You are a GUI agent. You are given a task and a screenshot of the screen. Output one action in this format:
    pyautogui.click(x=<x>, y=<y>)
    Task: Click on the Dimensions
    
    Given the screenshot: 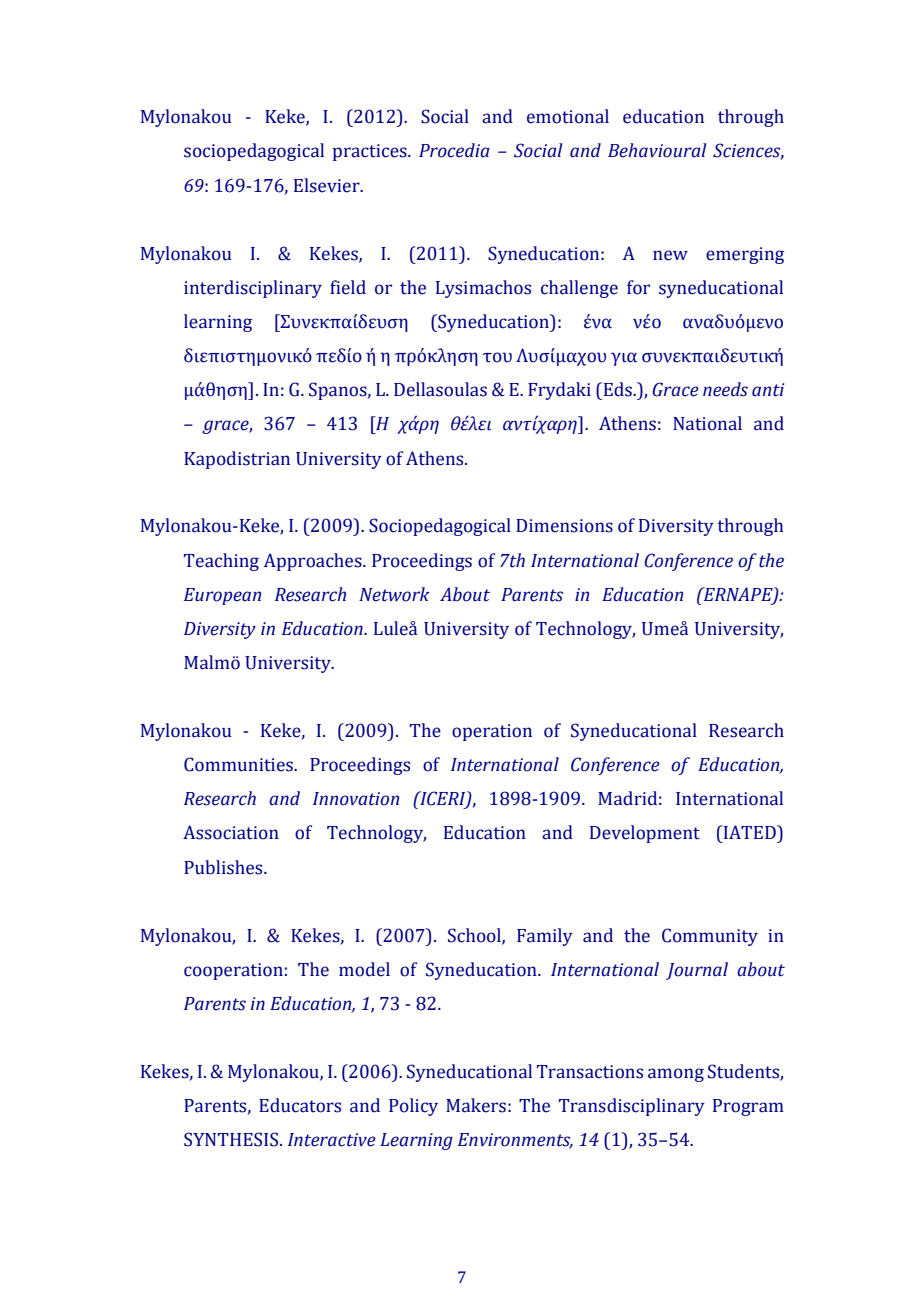 What is the action you would take?
    pyautogui.click(x=564, y=526)
